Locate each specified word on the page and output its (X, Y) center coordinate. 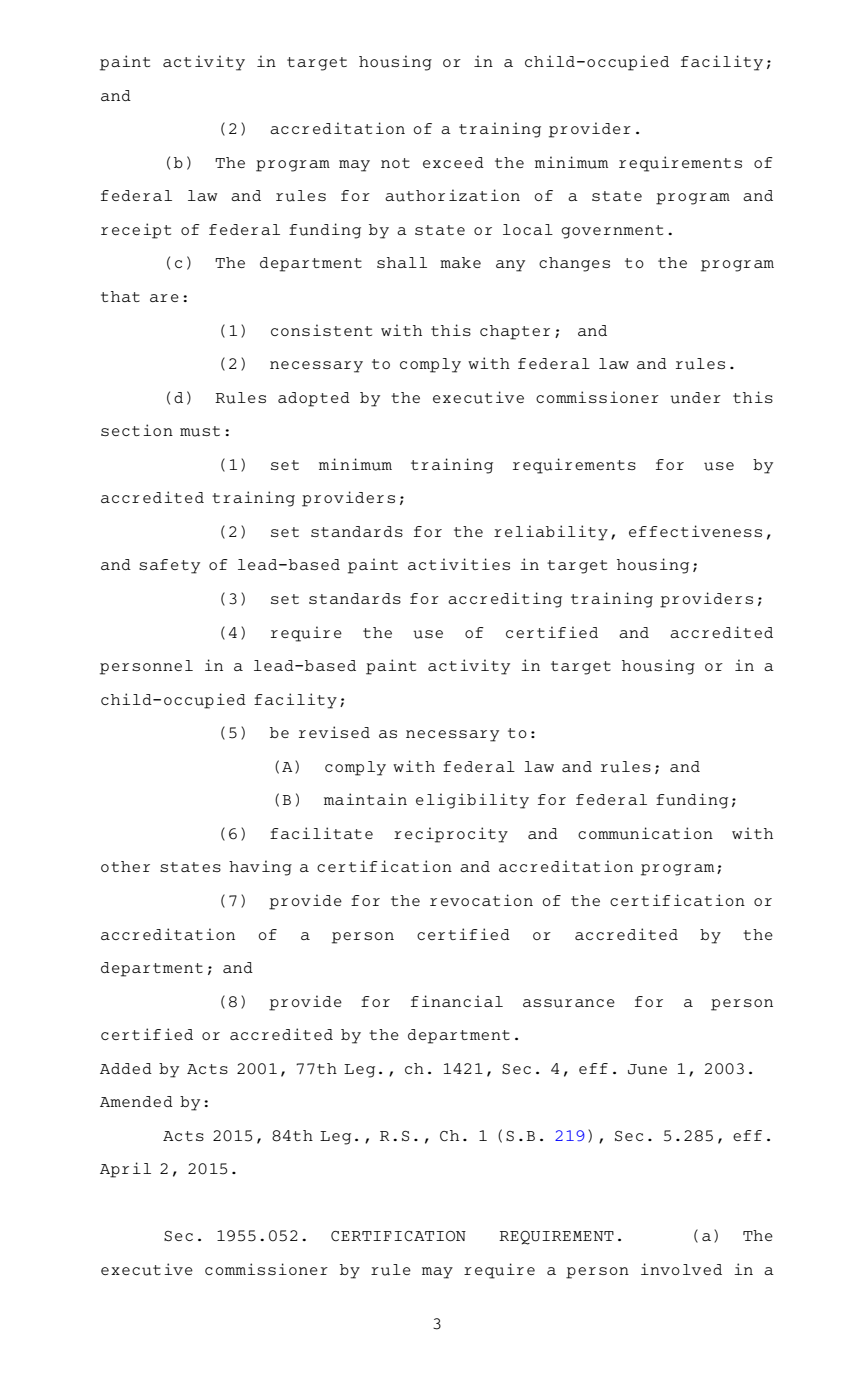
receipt (136, 231)
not (395, 163)
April (125, 1170)
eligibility (472, 801)
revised (334, 732)
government (612, 232)
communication (645, 833)
